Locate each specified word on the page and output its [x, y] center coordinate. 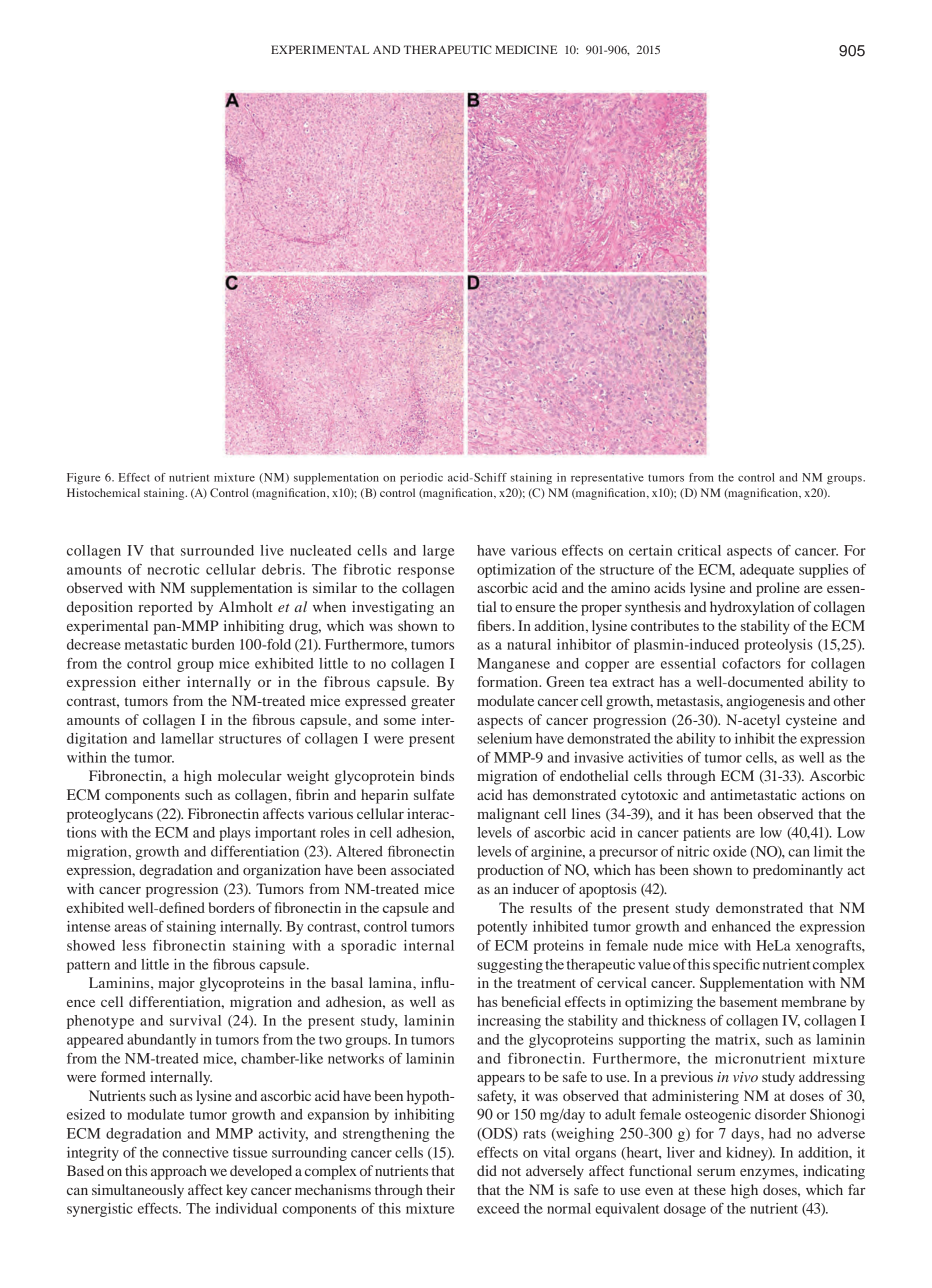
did [487, 1170]
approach [179, 1172]
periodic [421, 479]
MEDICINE [526, 49]
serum [716, 1172]
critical [699, 550]
